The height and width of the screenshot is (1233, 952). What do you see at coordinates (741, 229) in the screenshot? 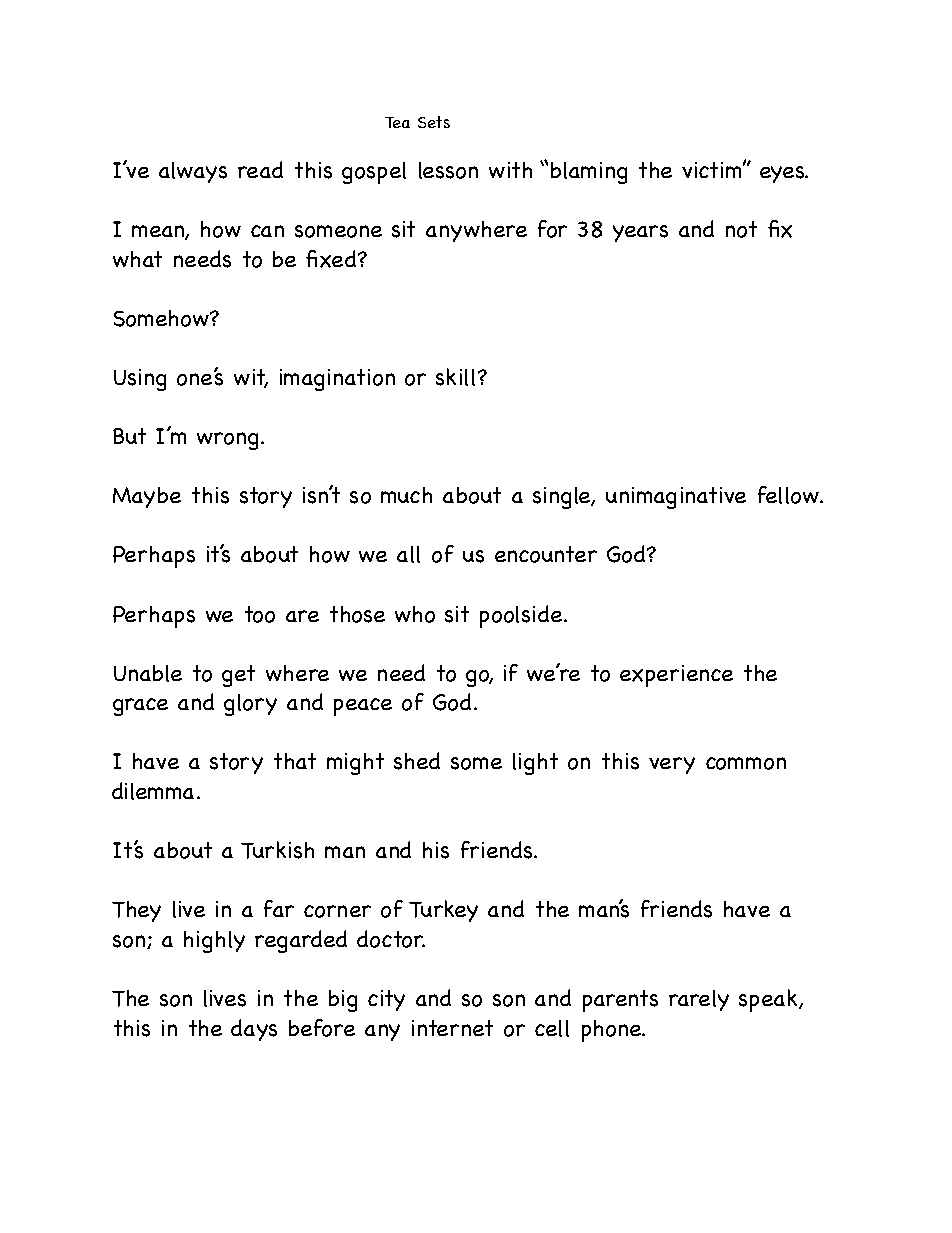
I see `not` at bounding box center [741, 229].
